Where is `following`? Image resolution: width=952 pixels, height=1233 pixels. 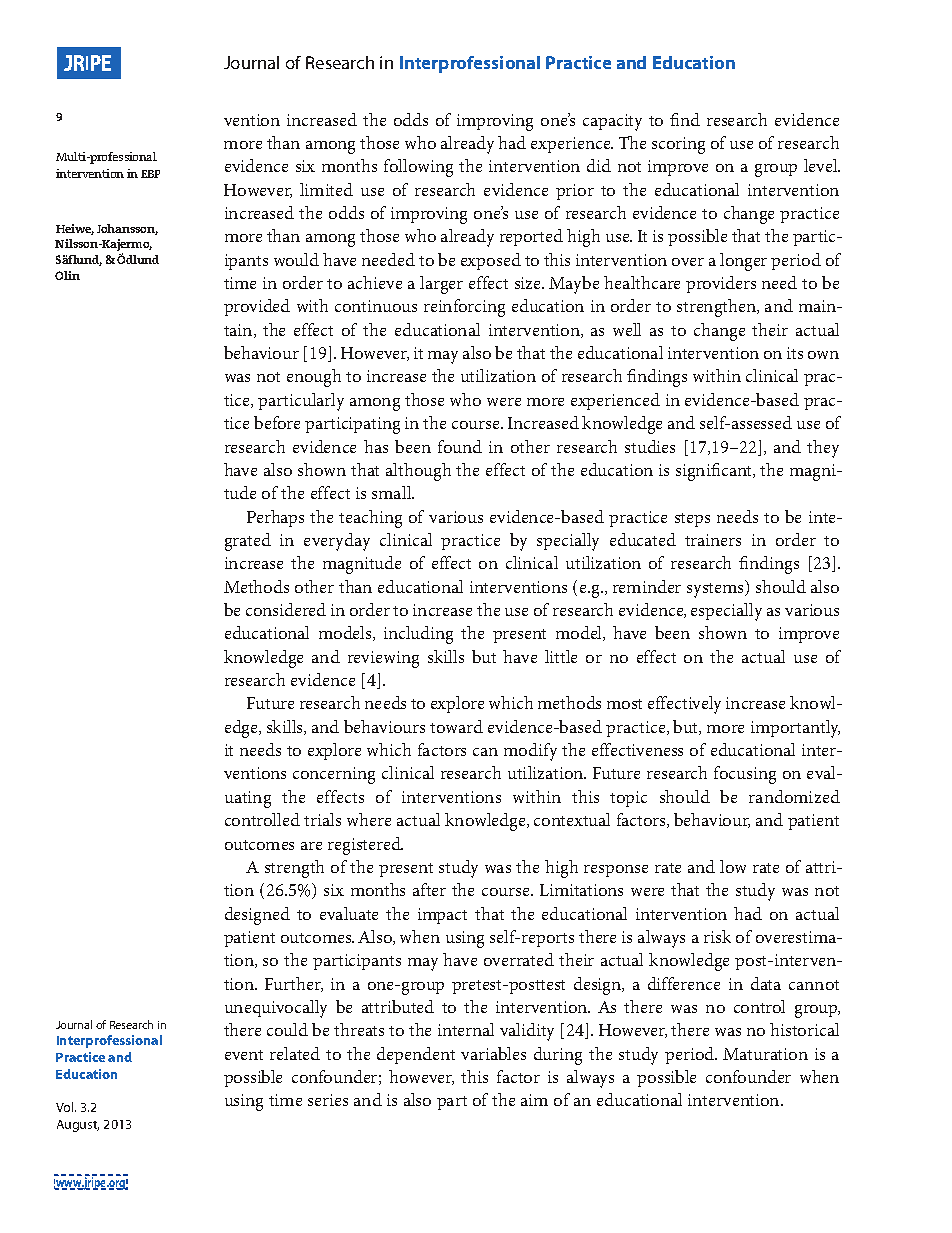
following is located at coordinates (418, 168).
